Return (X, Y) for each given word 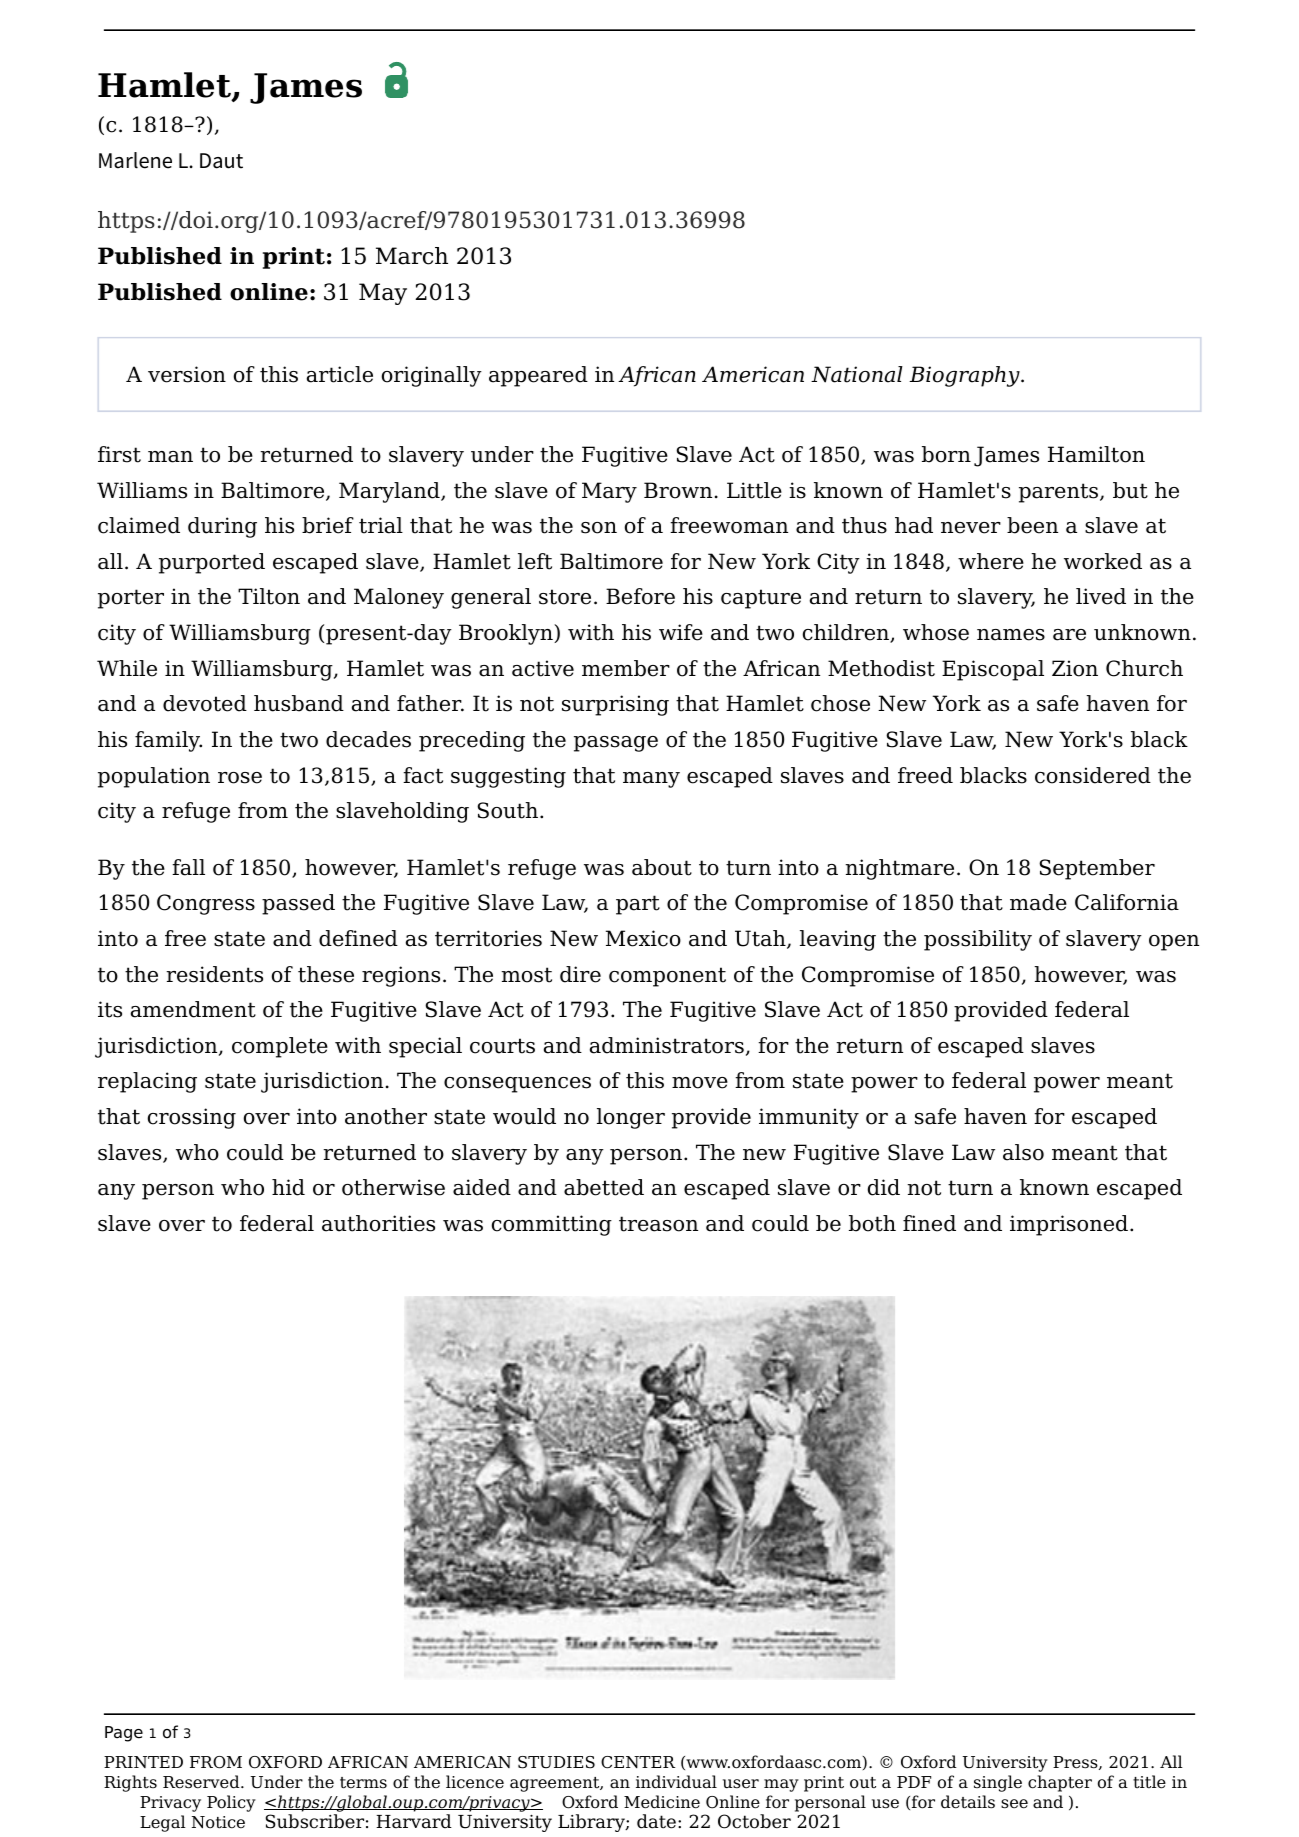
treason (658, 1224)
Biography (965, 376)
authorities (378, 1223)
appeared (538, 376)
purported (212, 563)
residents (214, 974)
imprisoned (1069, 1225)
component (667, 977)
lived (1101, 596)
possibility (978, 940)
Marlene (135, 160)
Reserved (202, 1782)
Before (640, 596)
